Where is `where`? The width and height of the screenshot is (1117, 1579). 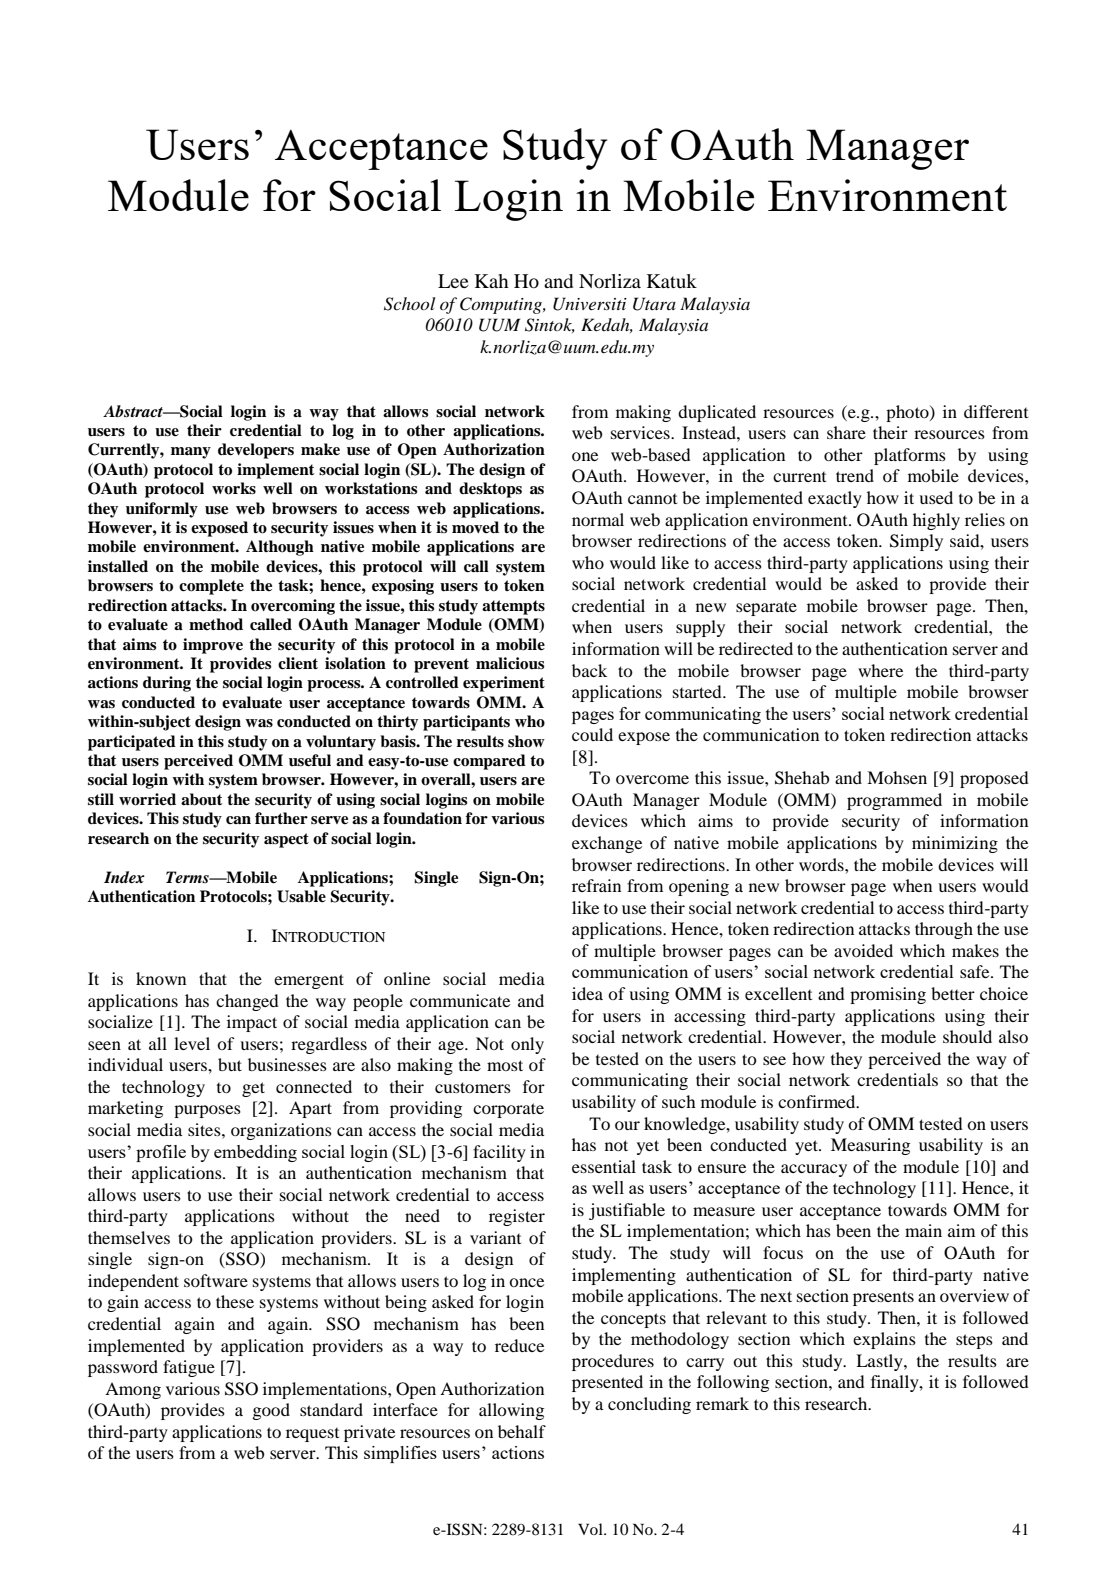
where is located at coordinates (880, 670).
